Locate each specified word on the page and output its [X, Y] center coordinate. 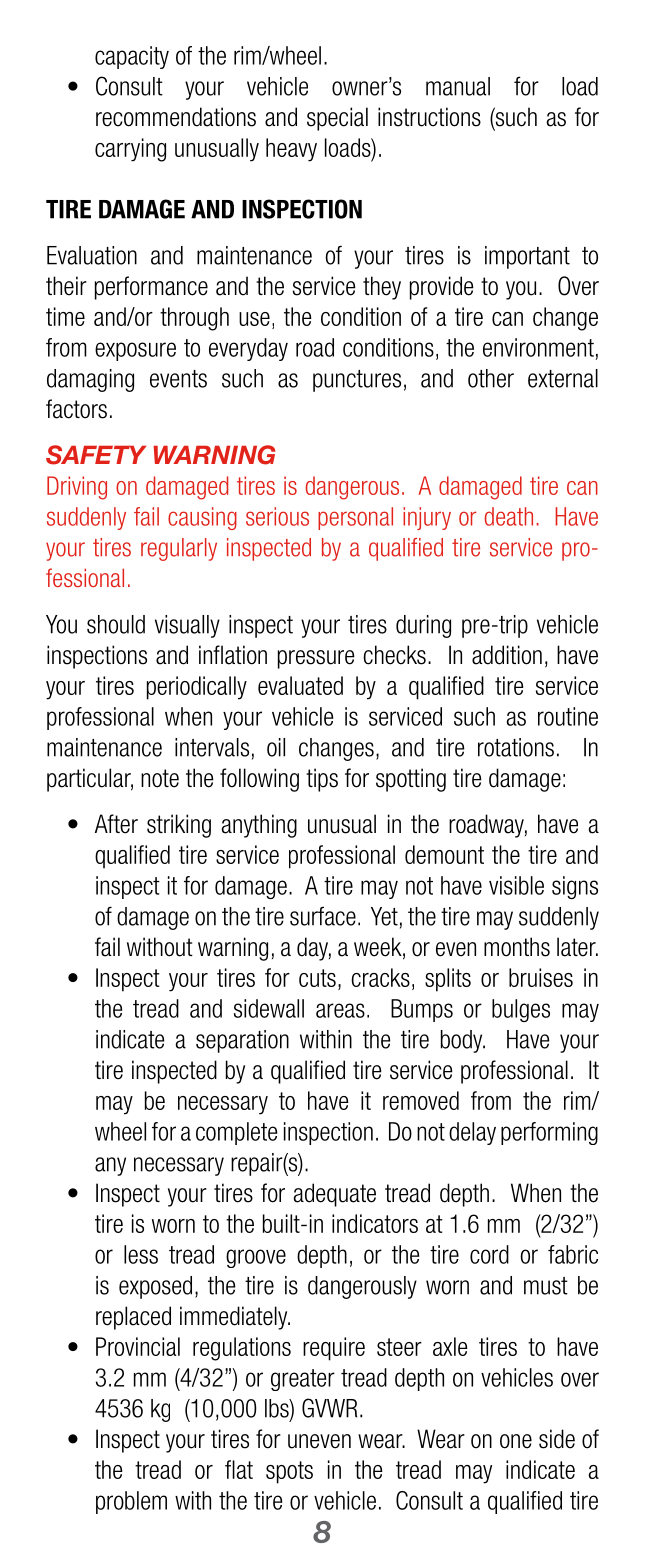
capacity [132, 57]
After [116, 824]
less [141, 1254]
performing [549, 1133]
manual [458, 86]
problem [131, 1502]
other [491, 378]
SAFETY [96, 455]
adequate [334, 1195]
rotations [516, 747]
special [337, 119]
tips [322, 780]
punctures [357, 381]
